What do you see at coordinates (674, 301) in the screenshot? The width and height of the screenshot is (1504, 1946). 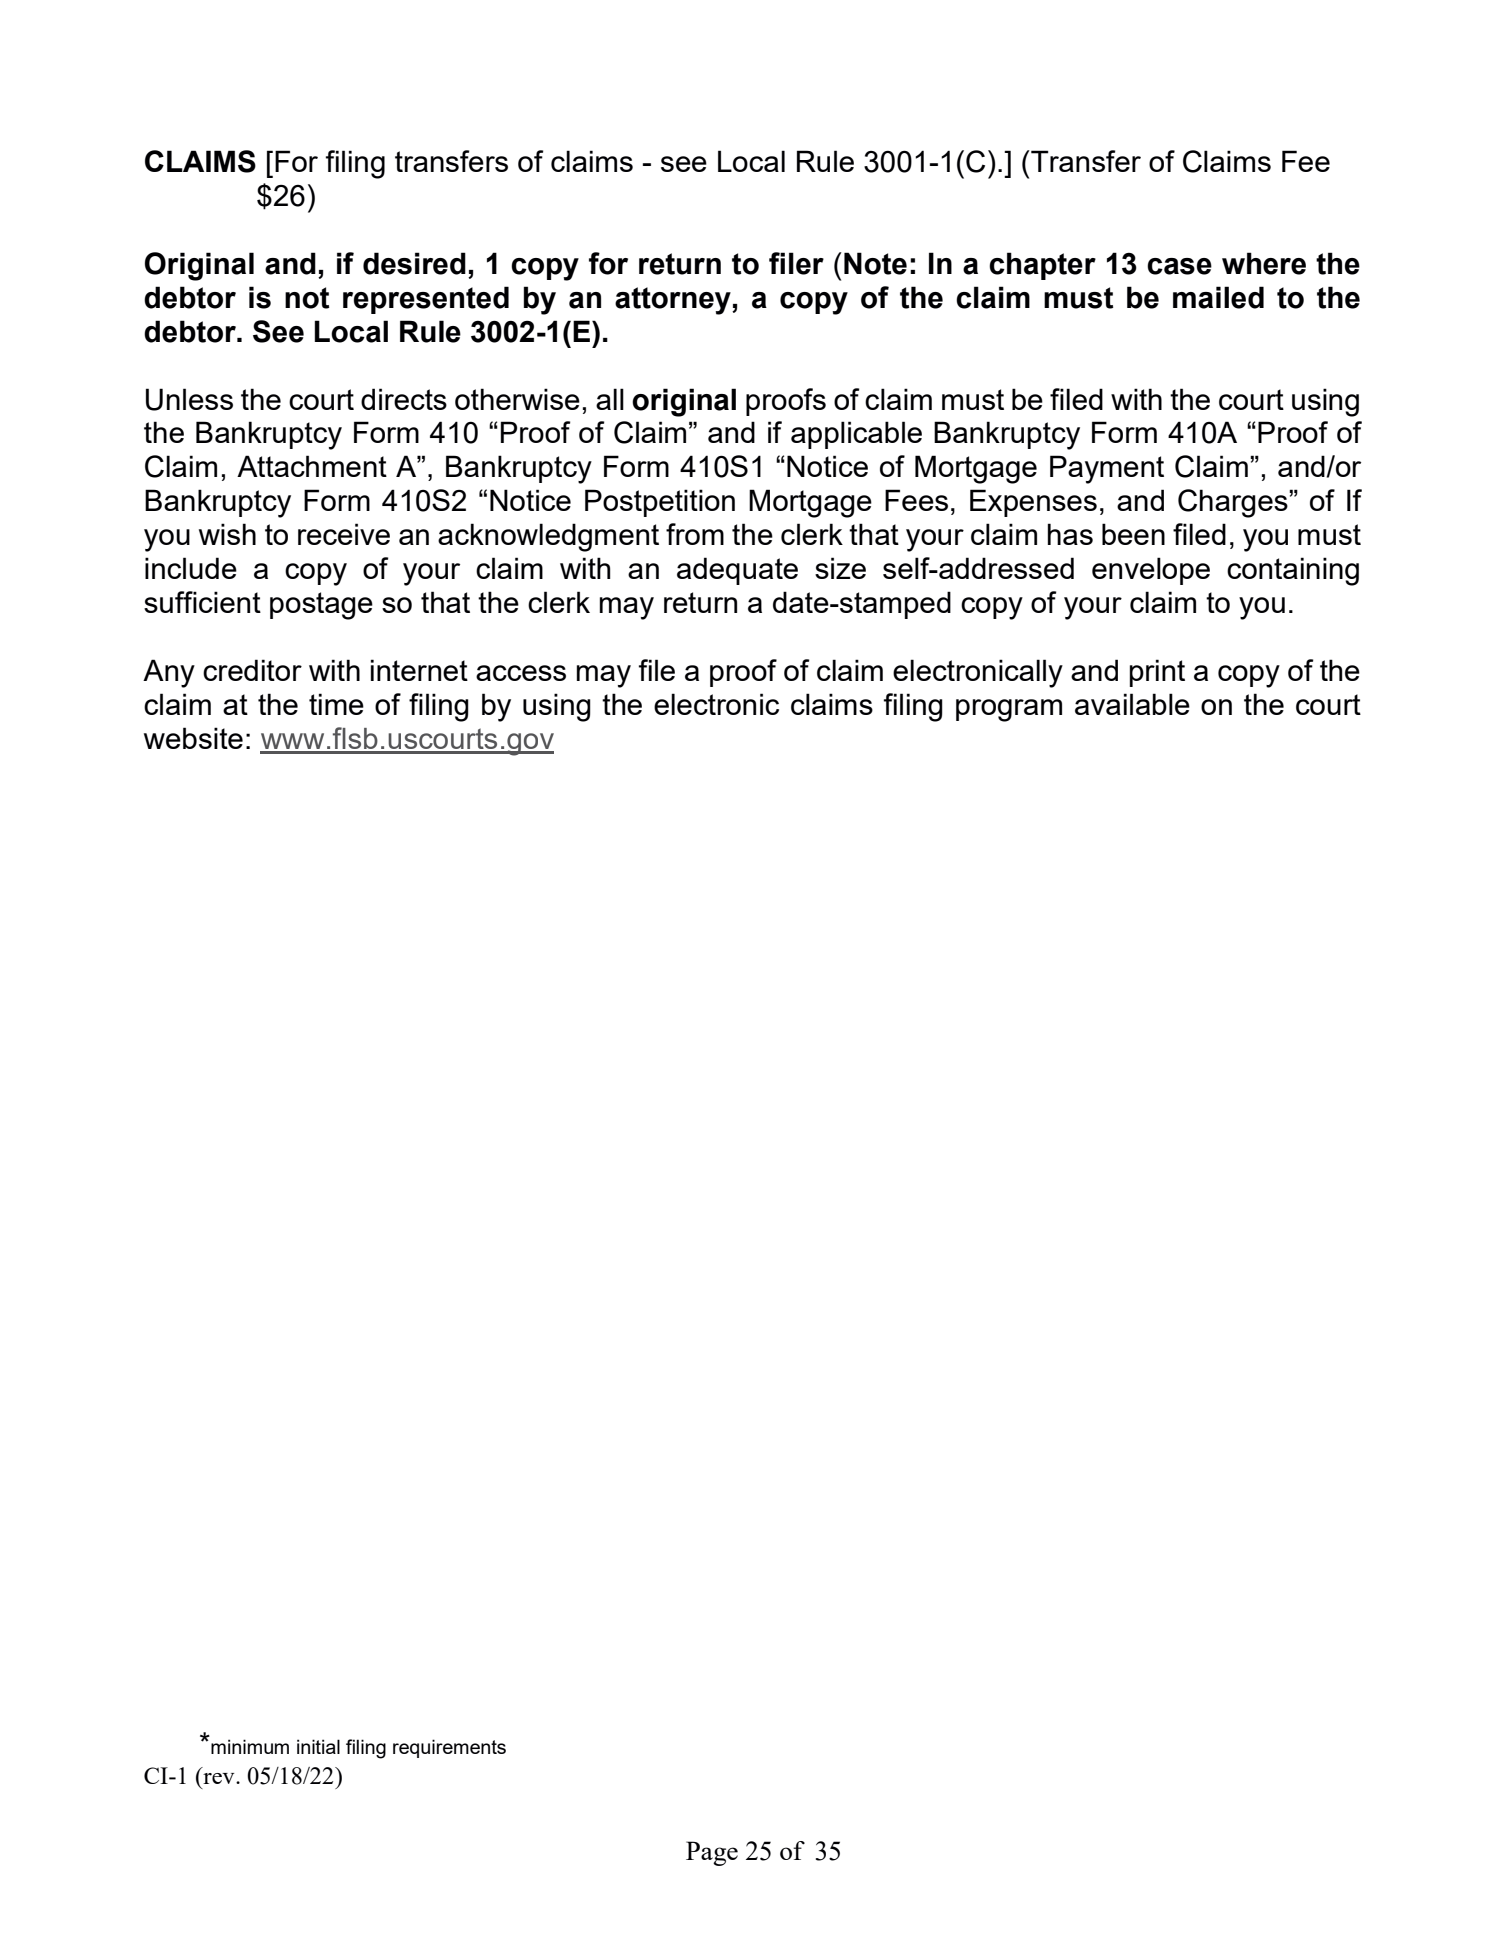 I see `attorney` at bounding box center [674, 301].
